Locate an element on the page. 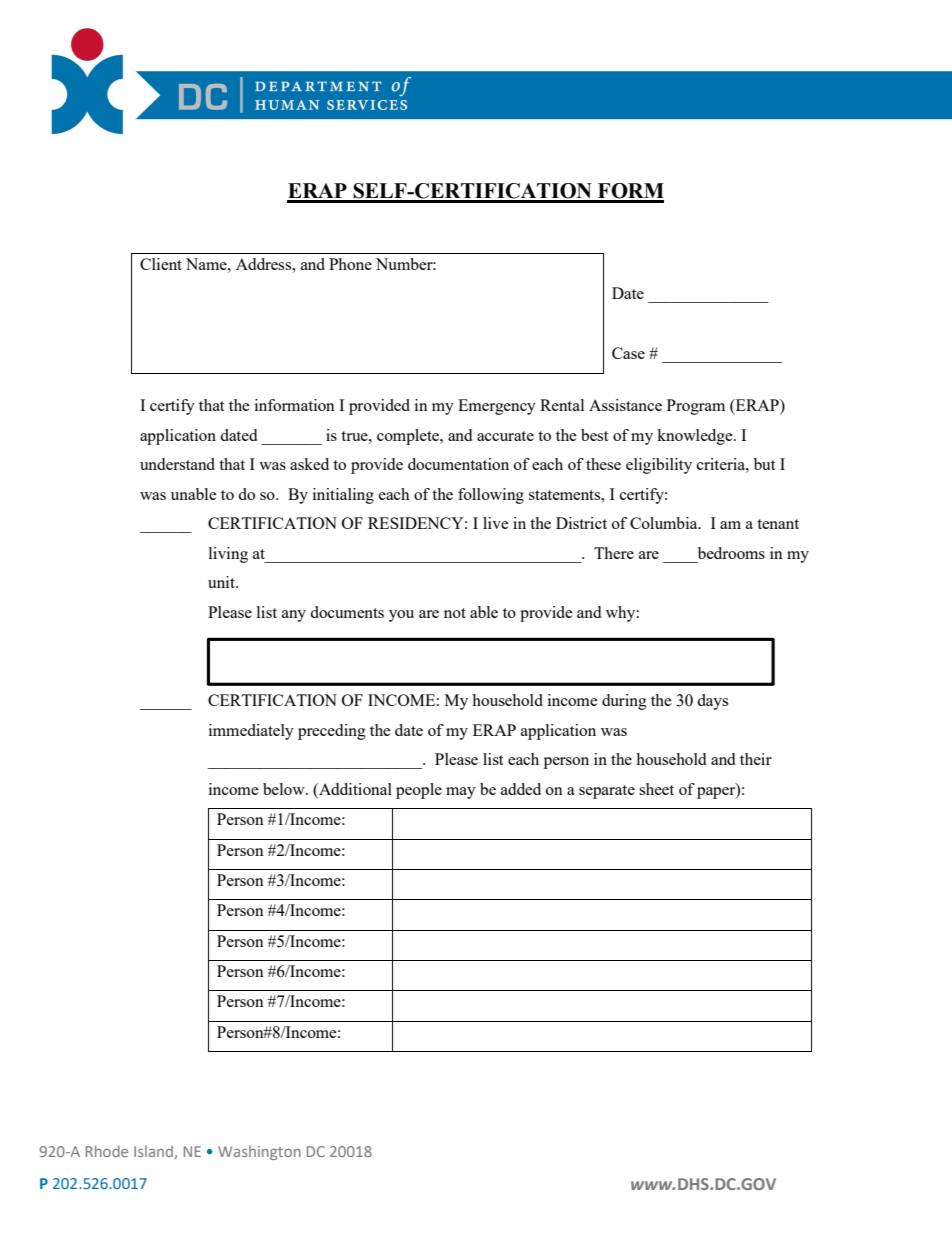  Island is located at coordinates (153, 1151).
